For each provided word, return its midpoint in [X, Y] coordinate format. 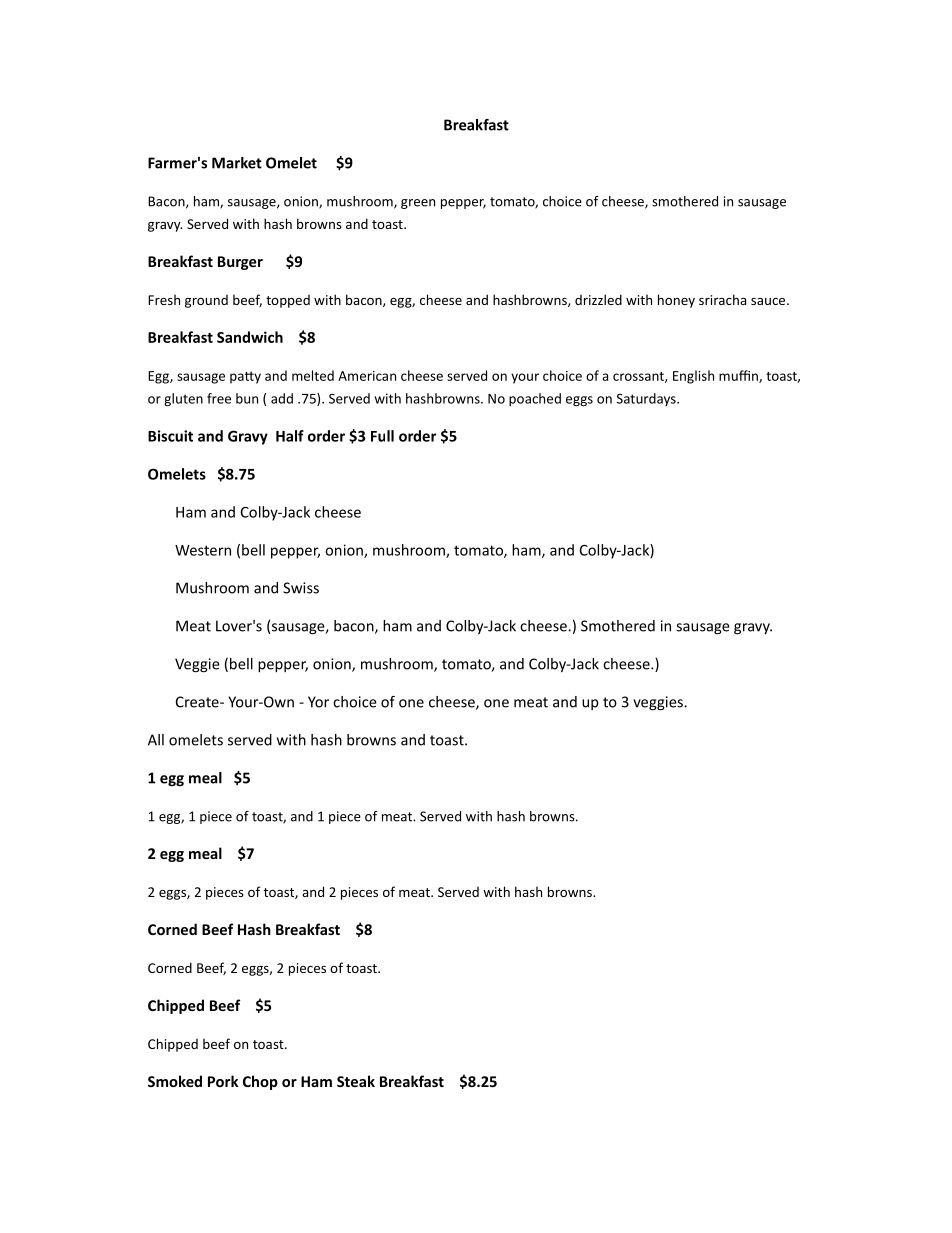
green [418, 204]
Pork [223, 1081]
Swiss [301, 588]
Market [237, 163]
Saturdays [647, 399]
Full [382, 436]
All [156, 740]
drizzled [598, 299]
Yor [318, 702]
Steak [356, 1081]
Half [290, 436]
